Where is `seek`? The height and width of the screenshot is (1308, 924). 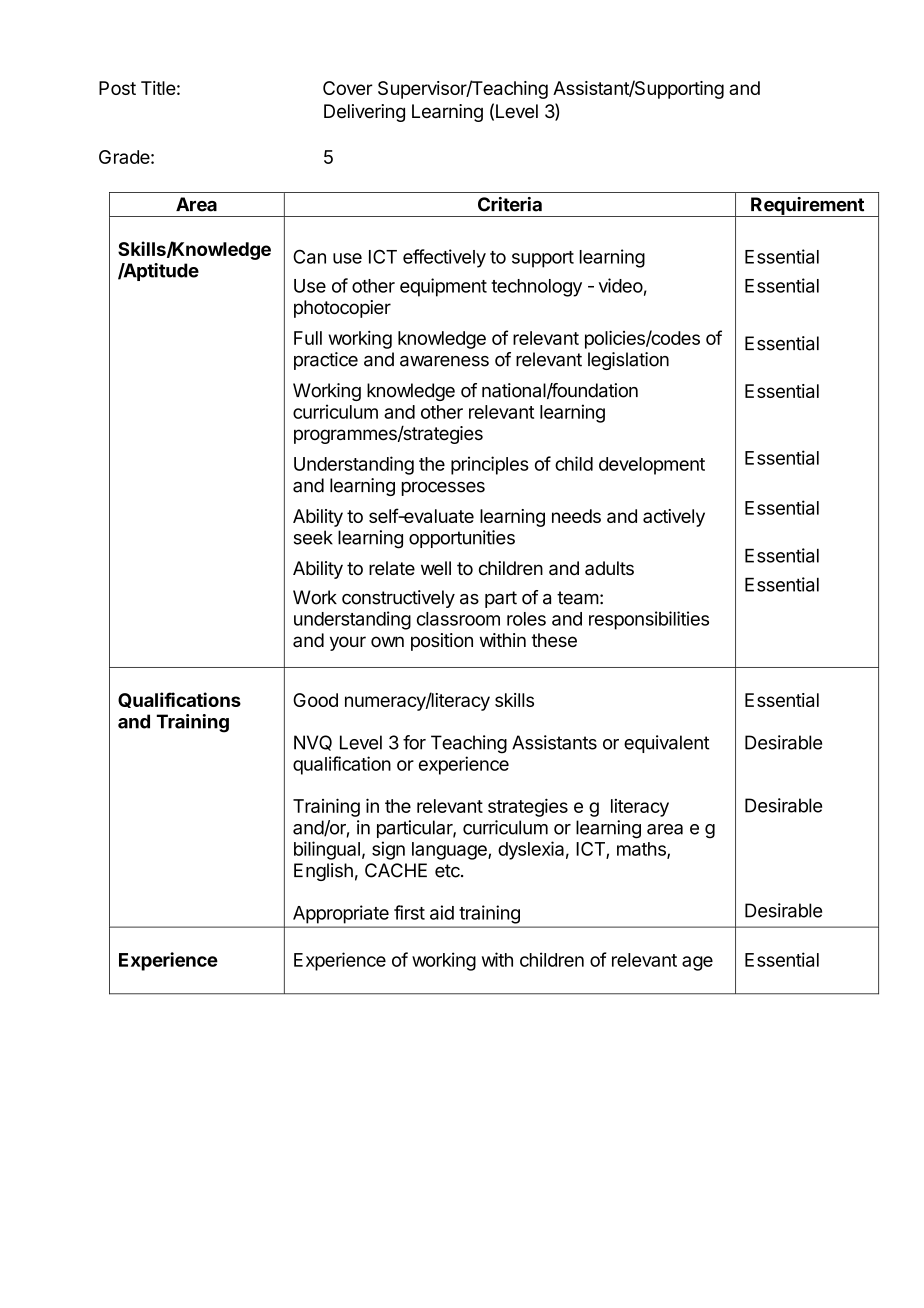
seek is located at coordinates (313, 537).
